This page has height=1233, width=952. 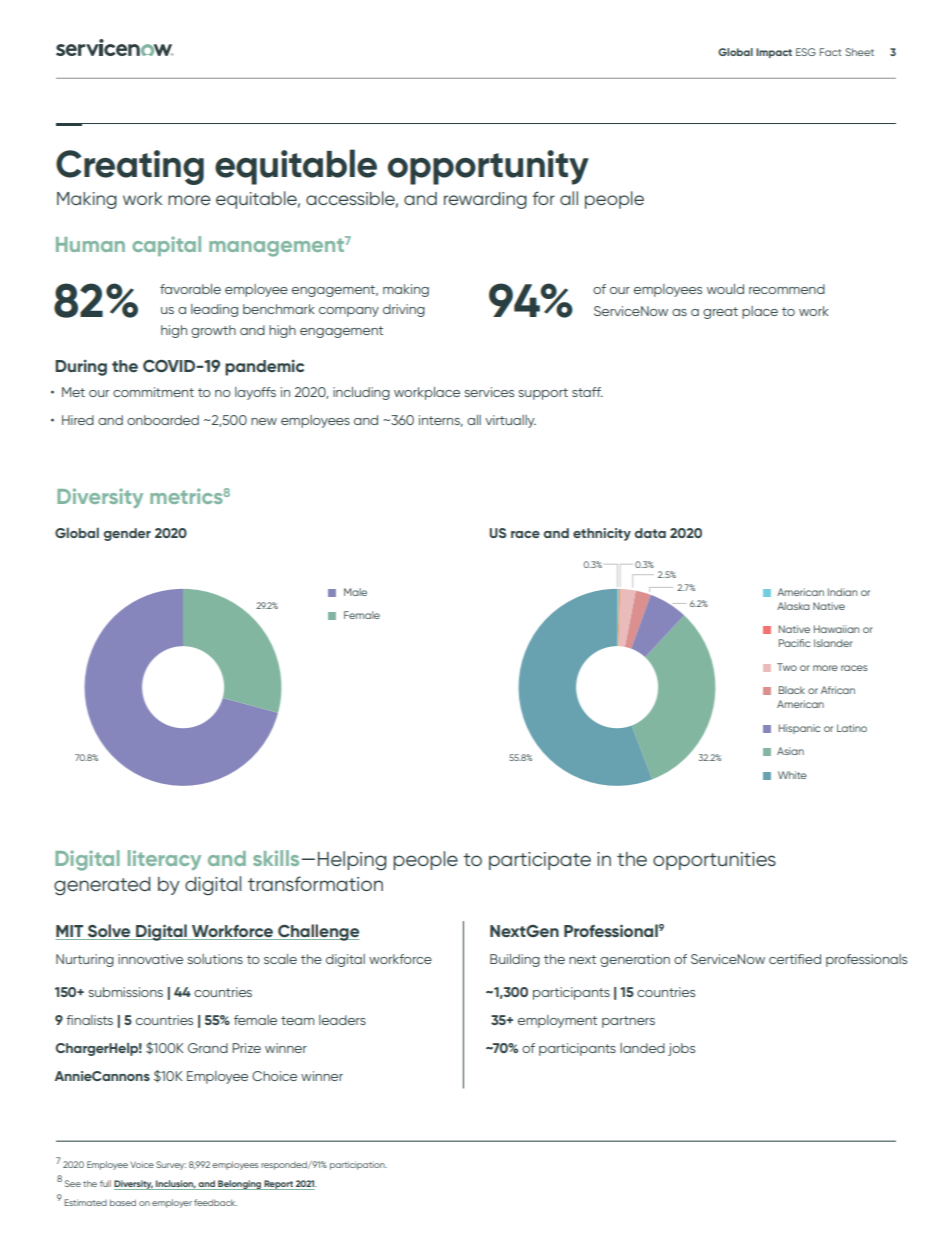 What do you see at coordinates (510, 421) in the page?
I see `virtually` at bounding box center [510, 421].
